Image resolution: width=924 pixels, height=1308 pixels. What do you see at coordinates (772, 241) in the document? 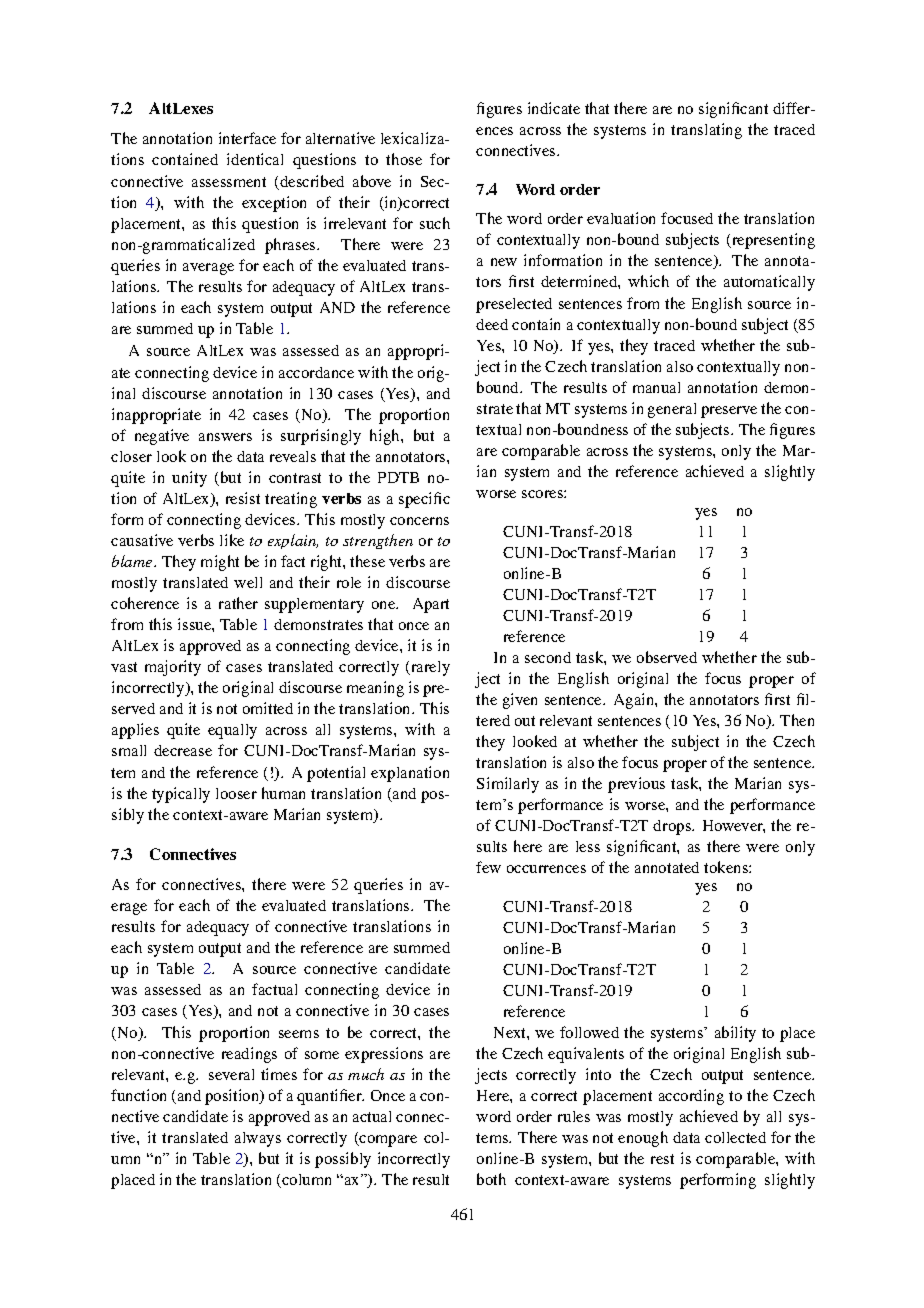
I see `representing` at bounding box center [772, 241].
